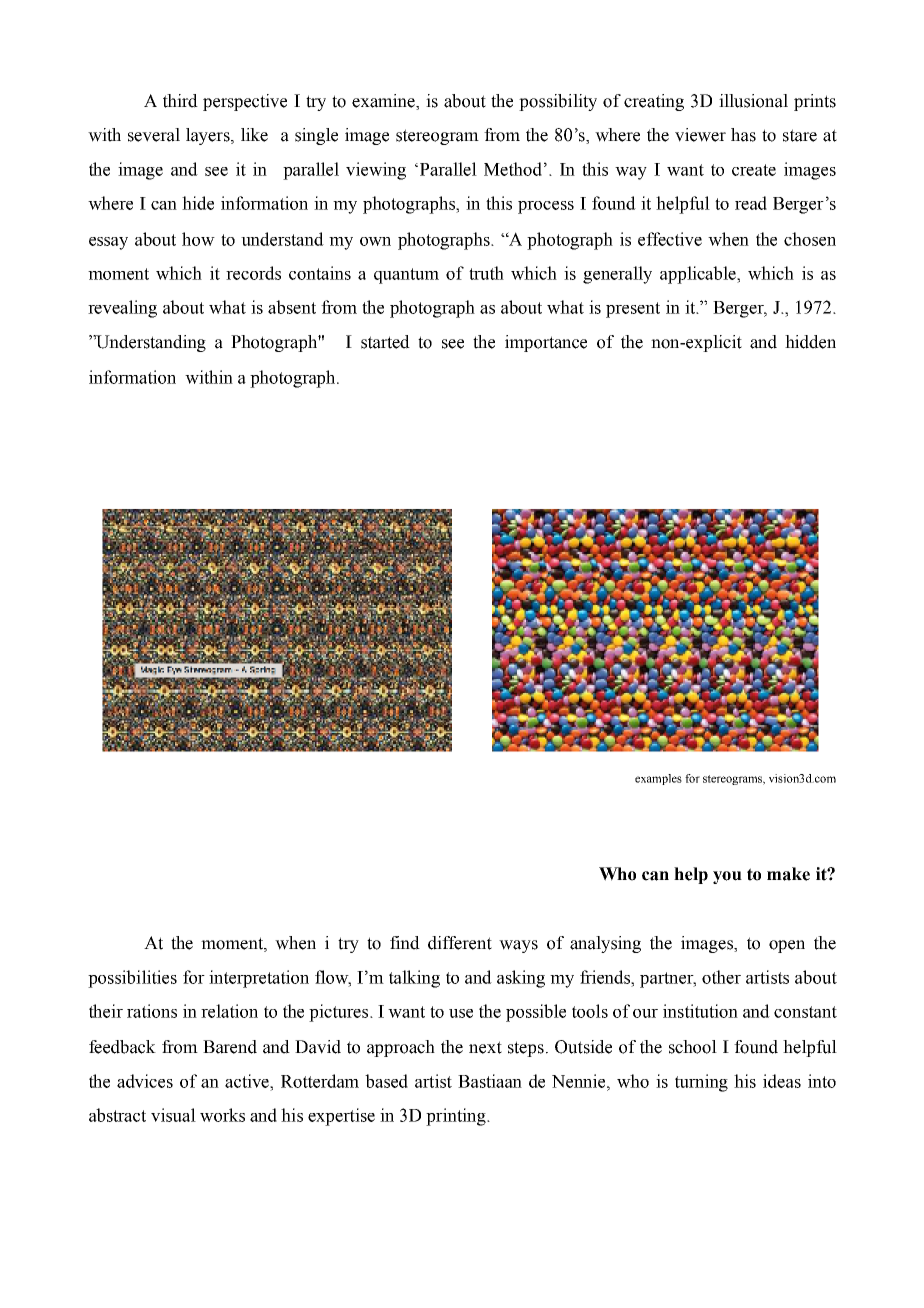 The width and height of the page is (924, 1308). What do you see at coordinates (385, 342) in the page?
I see `started` at bounding box center [385, 342].
